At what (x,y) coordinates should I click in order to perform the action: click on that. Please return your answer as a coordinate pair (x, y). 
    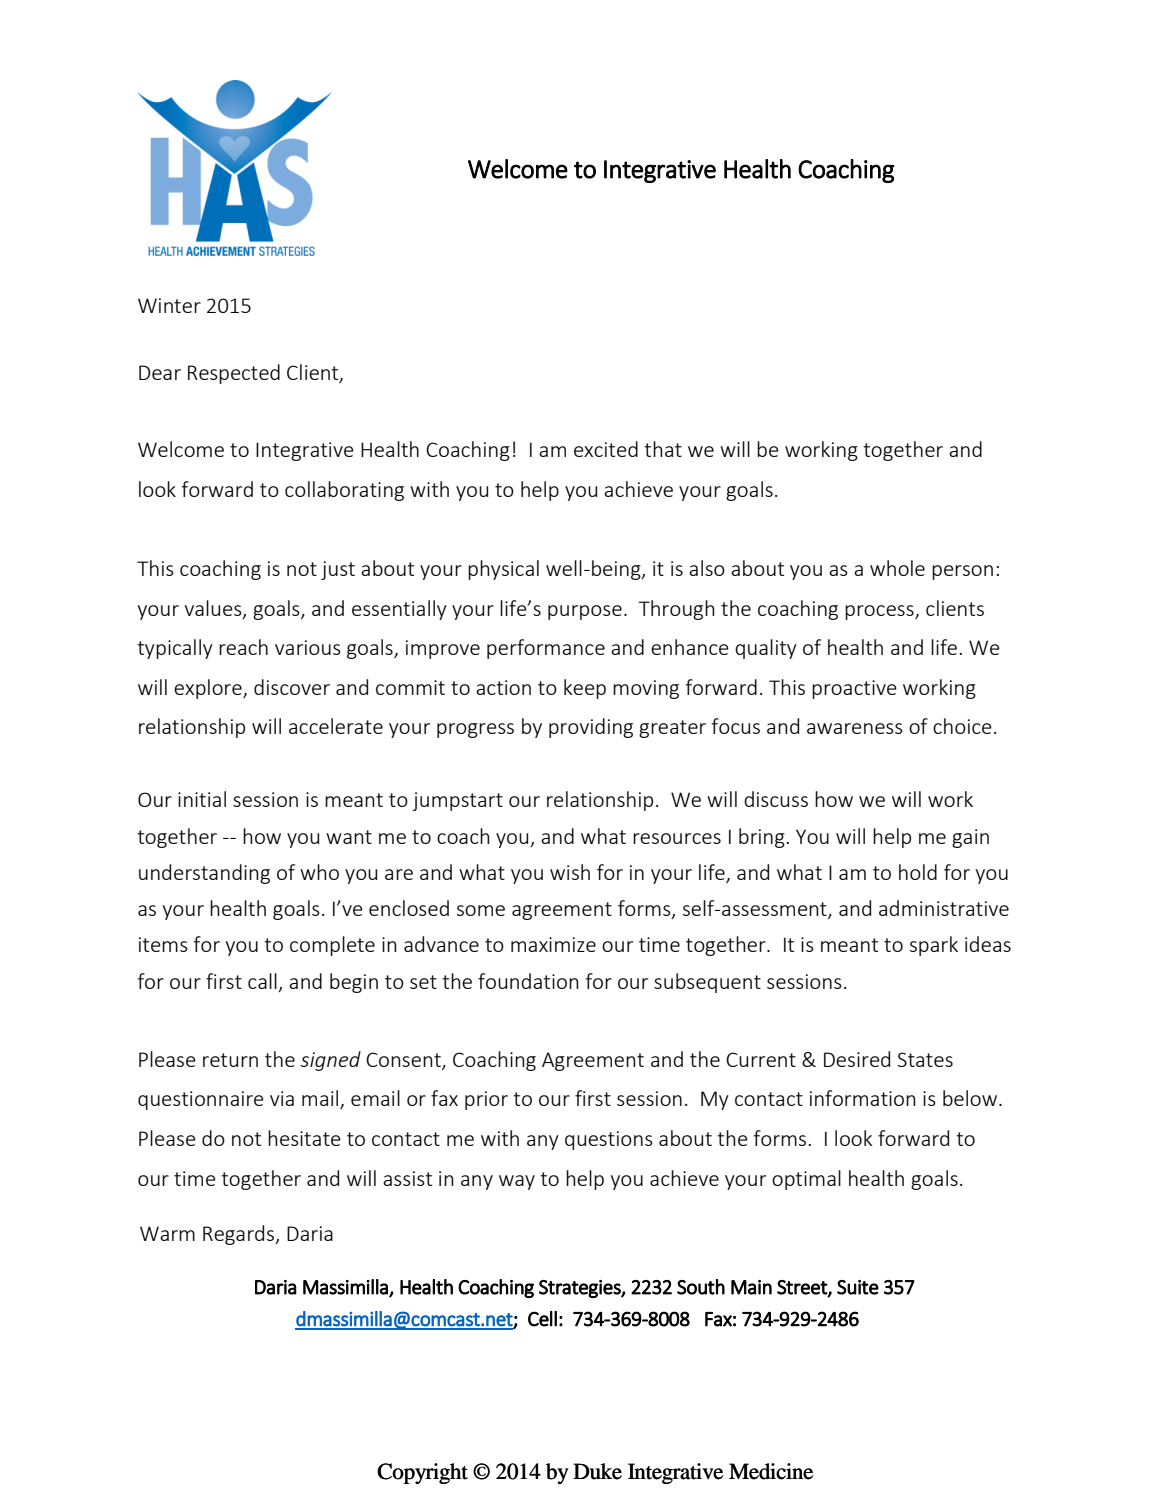
    Looking at the image, I should click on (663, 449).
